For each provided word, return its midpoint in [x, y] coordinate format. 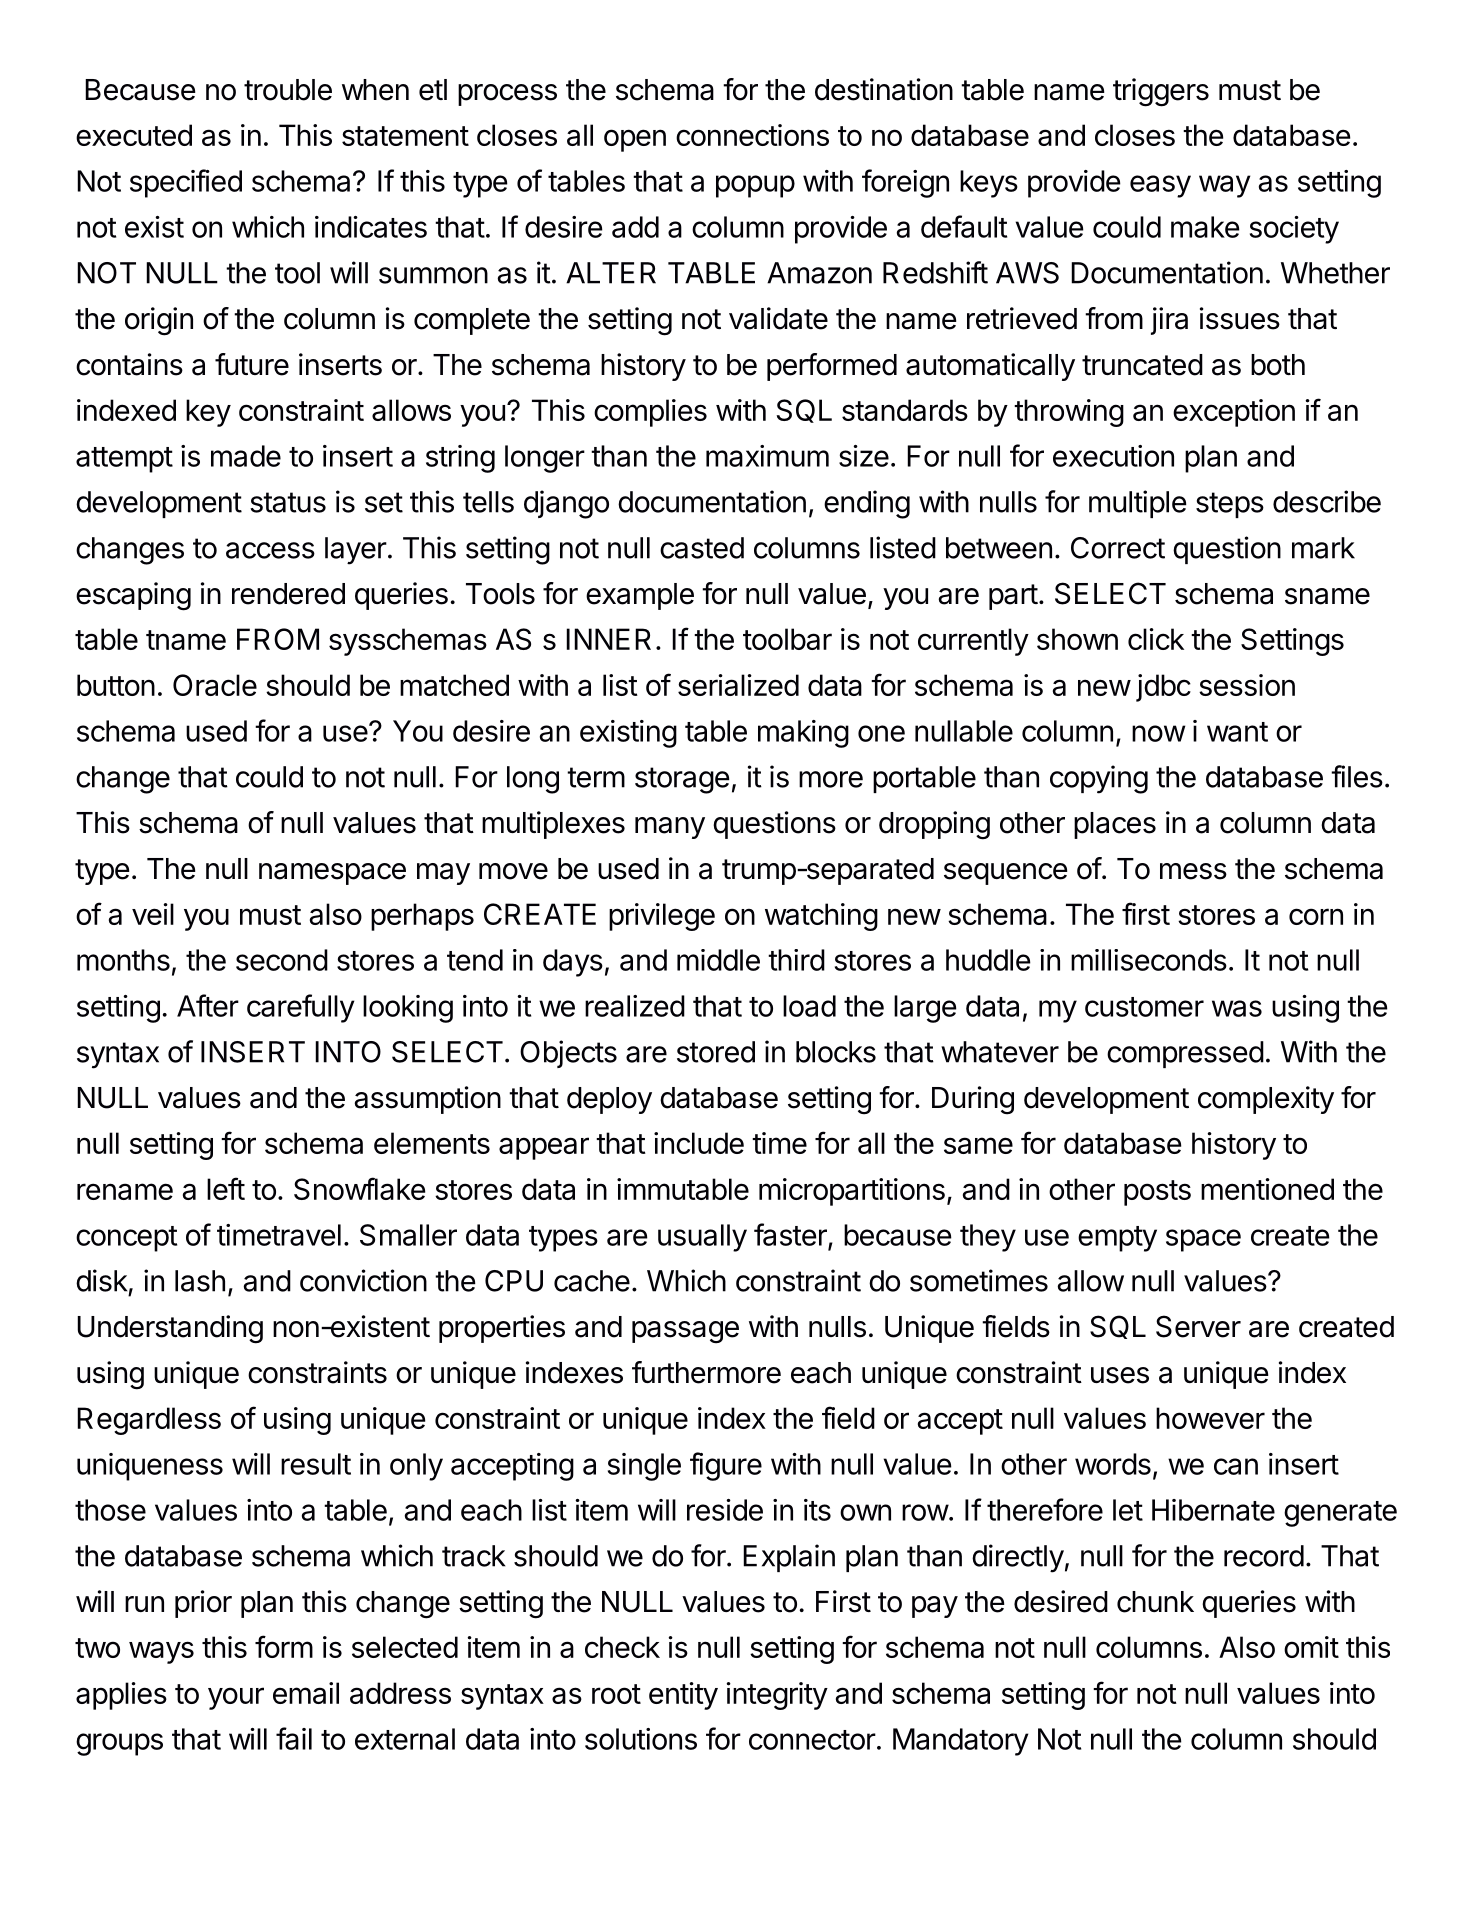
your [236, 1698]
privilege [662, 917]
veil [153, 914]
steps [1230, 505]
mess [1193, 871]
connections [752, 135]
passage [685, 1332]
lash [200, 1281]
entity [683, 1696]
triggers [1161, 92]
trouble [288, 90]
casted [702, 548]
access [270, 550]
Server [1198, 1326]
